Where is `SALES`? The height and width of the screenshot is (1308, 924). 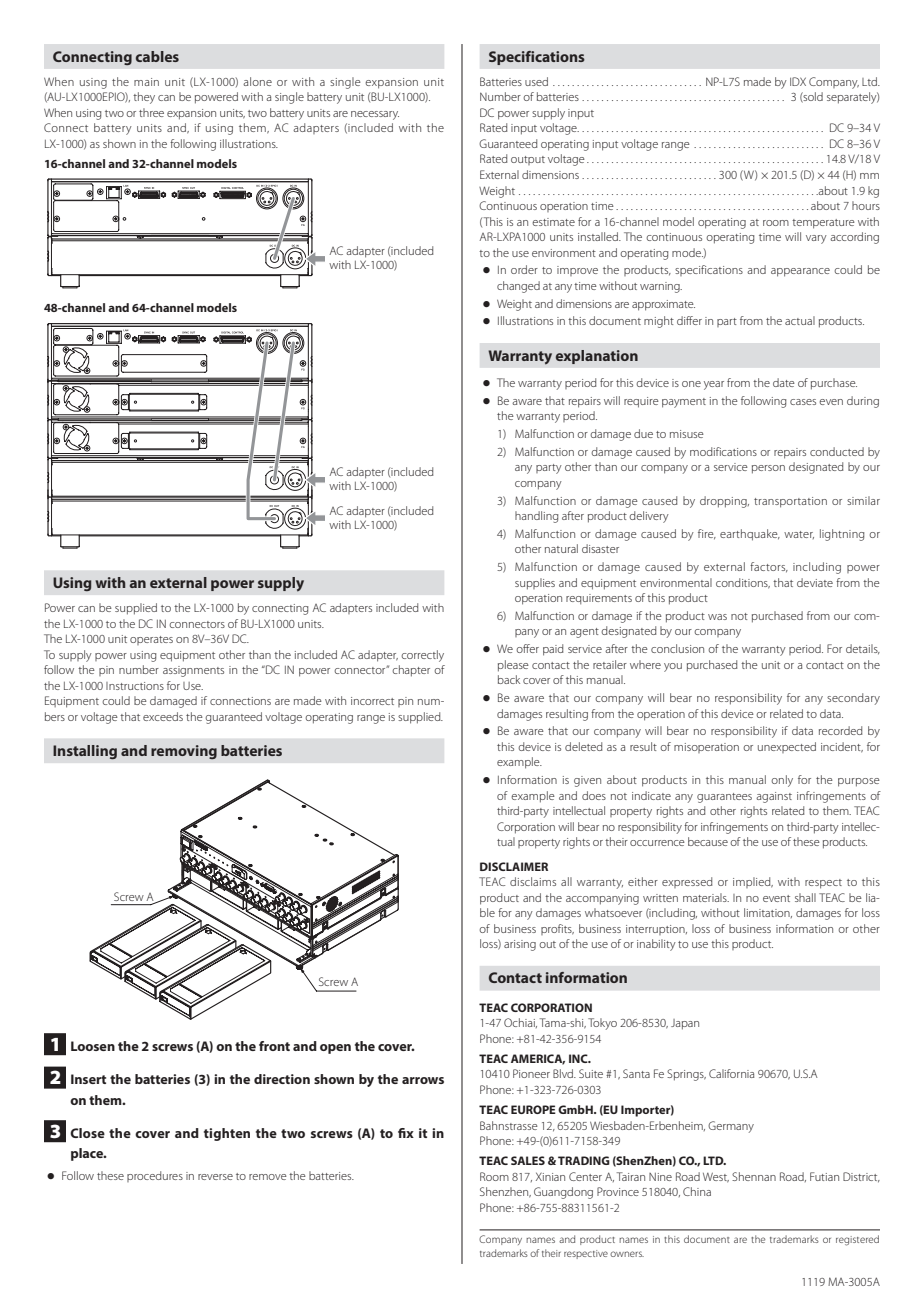 SALES is located at coordinates (528, 1160).
